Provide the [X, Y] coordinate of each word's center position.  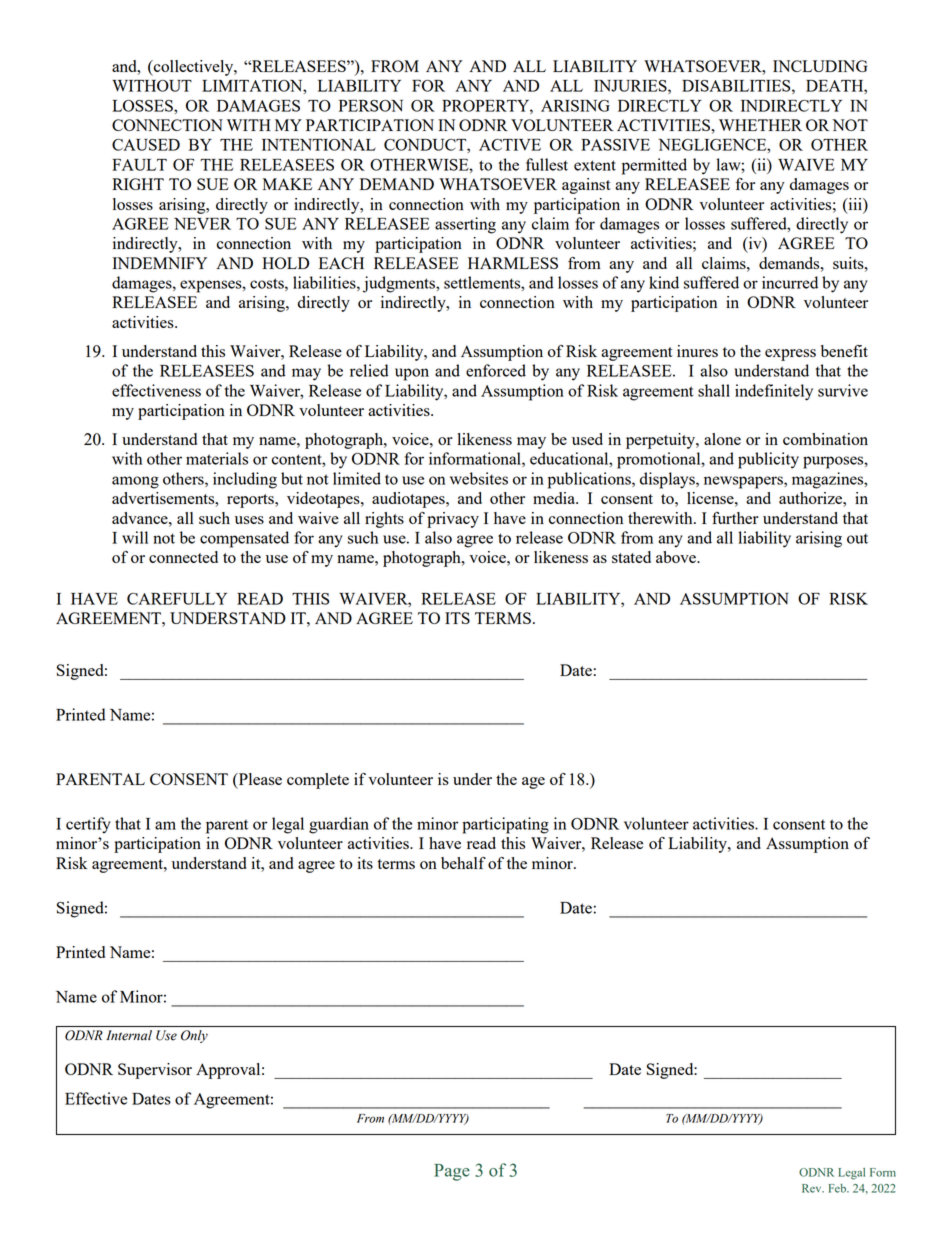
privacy [453, 520]
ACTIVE [510, 145]
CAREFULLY [177, 599]
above [677, 557]
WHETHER [760, 125]
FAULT [139, 165]
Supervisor [155, 1071]
